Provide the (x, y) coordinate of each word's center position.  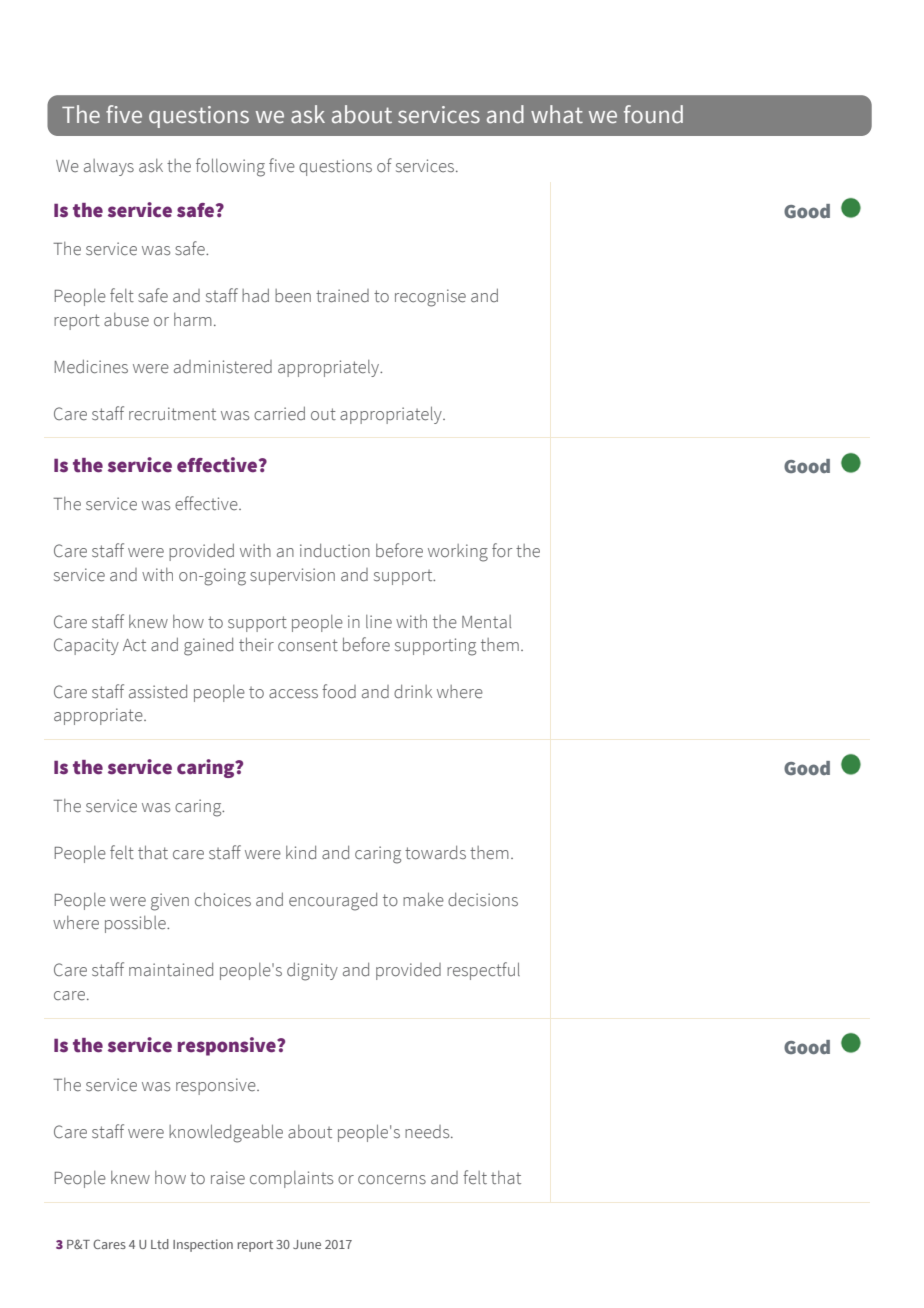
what (557, 114)
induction (335, 551)
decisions (483, 900)
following (230, 167)
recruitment (172, 414)
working (458, 553)
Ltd (160, 1244)
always (109, 167)
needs (428, 1132)
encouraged (333, 902)
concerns (392, 1180)
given (170, 902)
